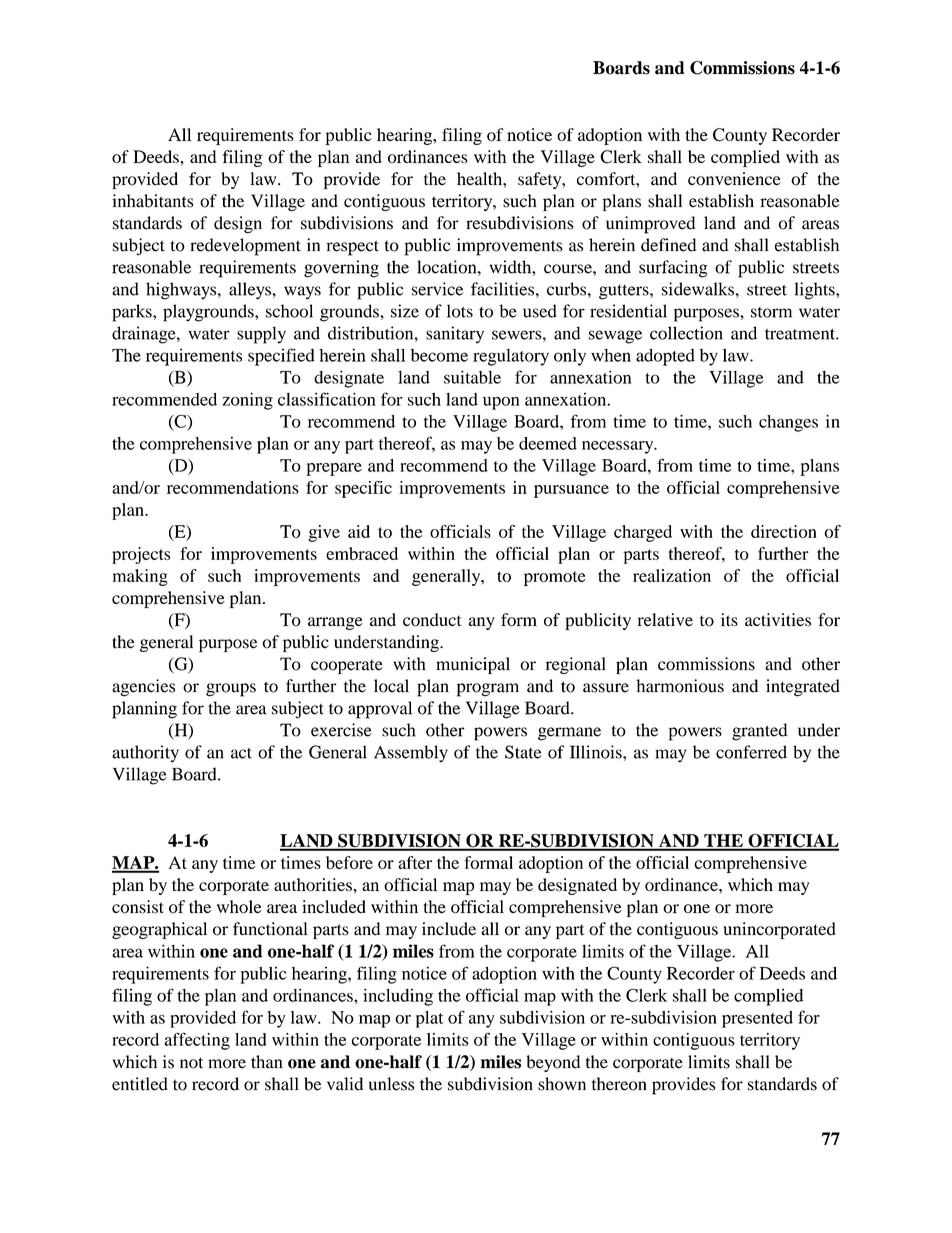 This screenshot has height=1233, width=952. Describe the element at coordinates (153, 201) in the screenshot. I see `inhabitants` at that location.
